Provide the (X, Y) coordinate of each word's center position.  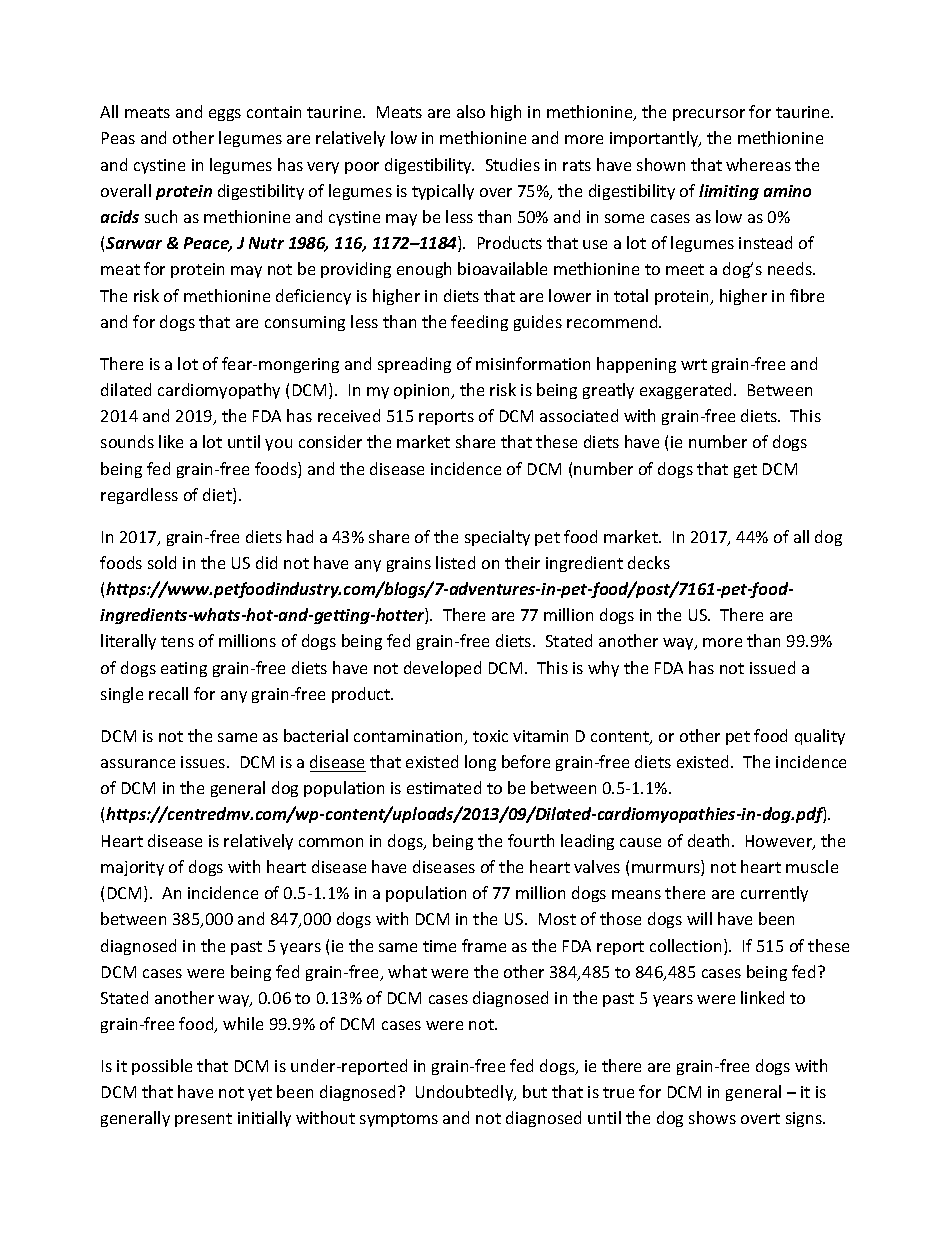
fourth (531, 840)
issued (772, 667)
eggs (225, 115)
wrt (694, 364)
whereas (758, 164)
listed (455, 562)
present (203, 1120)
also (471, 111)
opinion (423, 391)
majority (132, 868)
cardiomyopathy (219, 391)
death (708, 840)
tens (177, 641)
